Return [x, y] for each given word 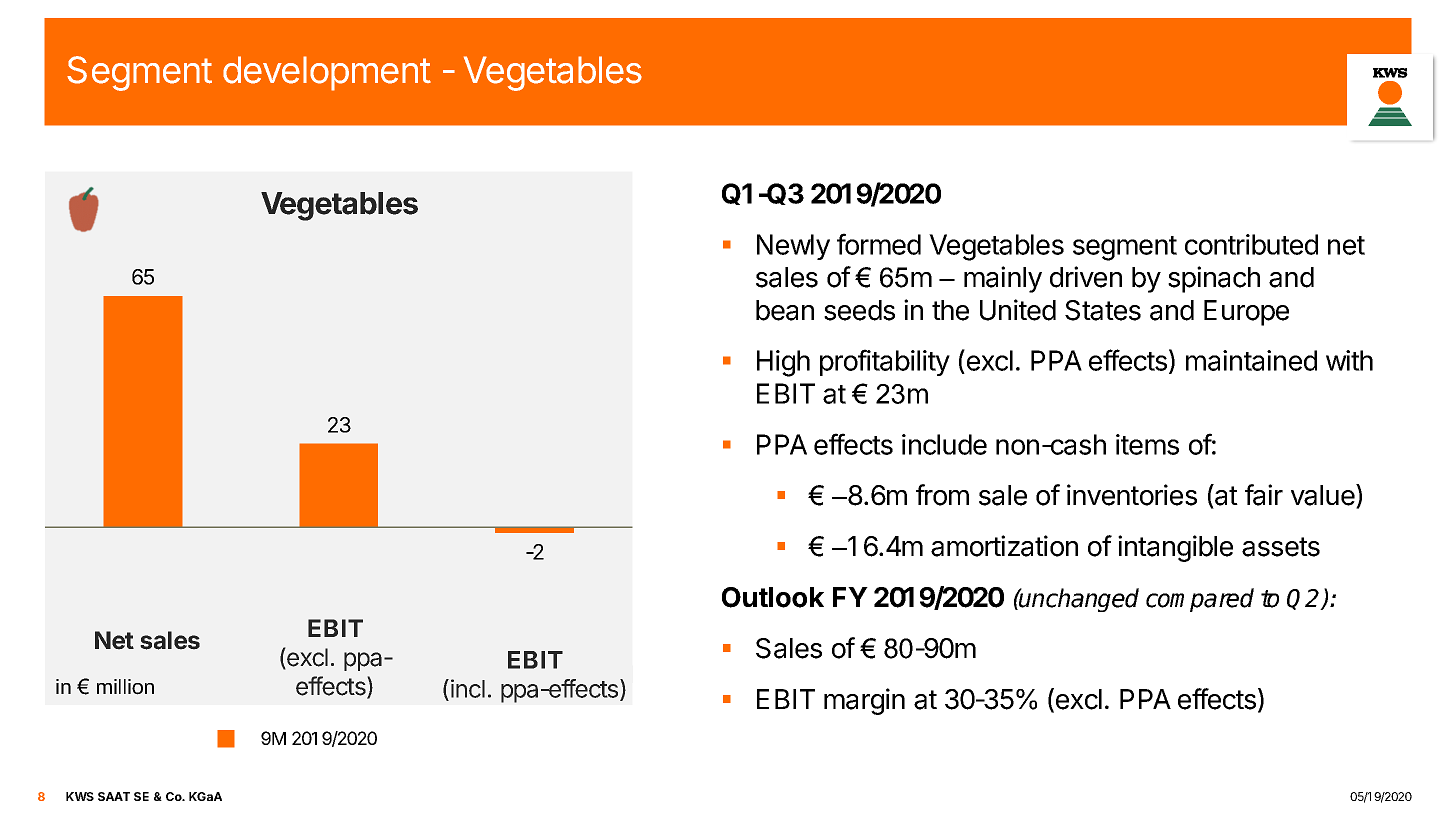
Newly [793, 247]
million [125, 687]
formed [879, 244]
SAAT [114, 796]
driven [1086, 277]
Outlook [773, 597]
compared [1200, 600]
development [327, 73]
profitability [885, 362]
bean [785, 310]
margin [864, 701]
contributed [1251, 244]
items [1147, 444]
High [783, 363]
